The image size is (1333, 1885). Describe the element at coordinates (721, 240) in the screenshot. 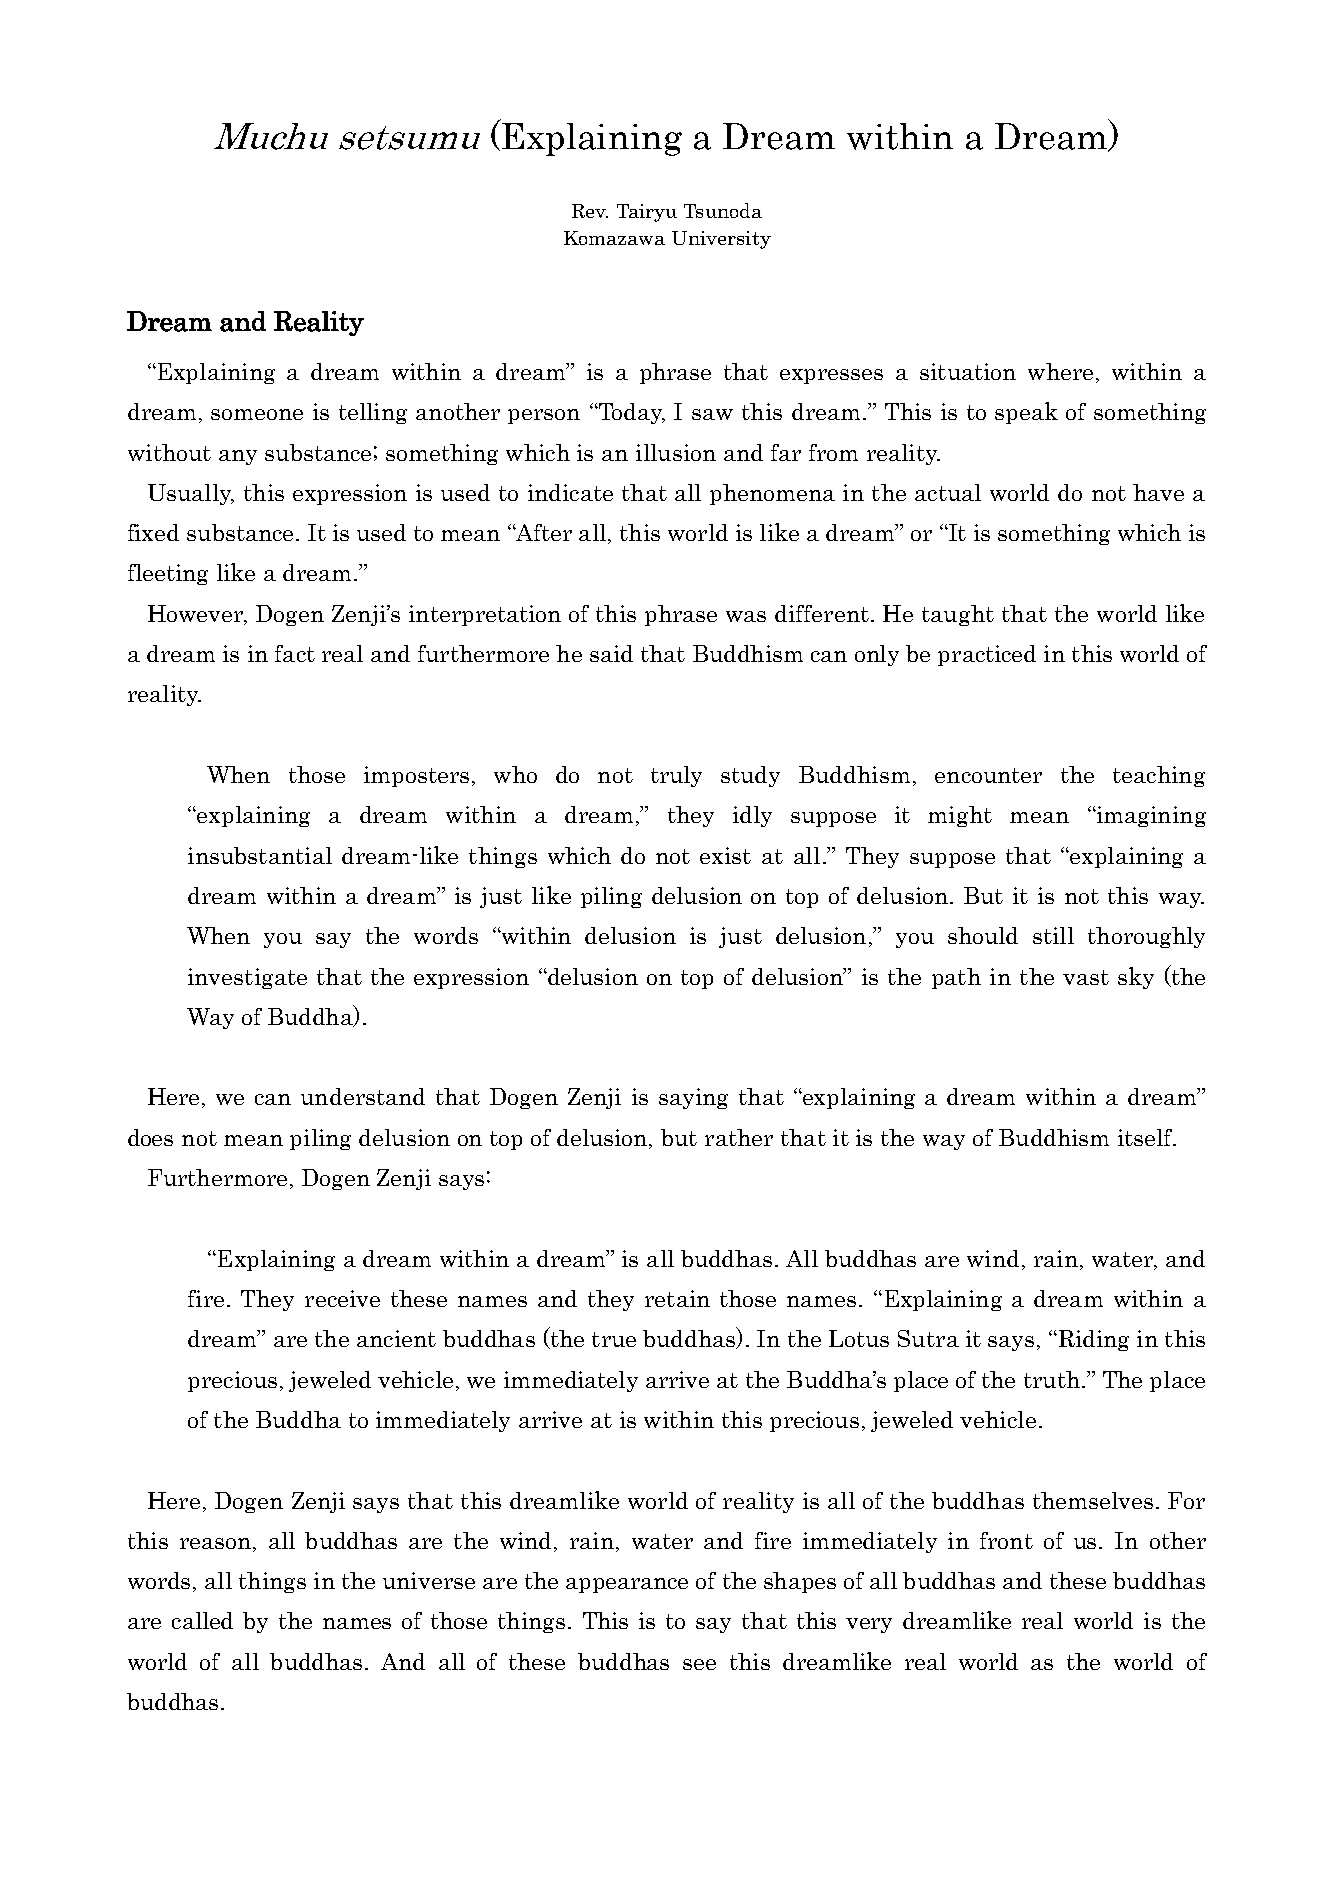

I see `University` at that location.
